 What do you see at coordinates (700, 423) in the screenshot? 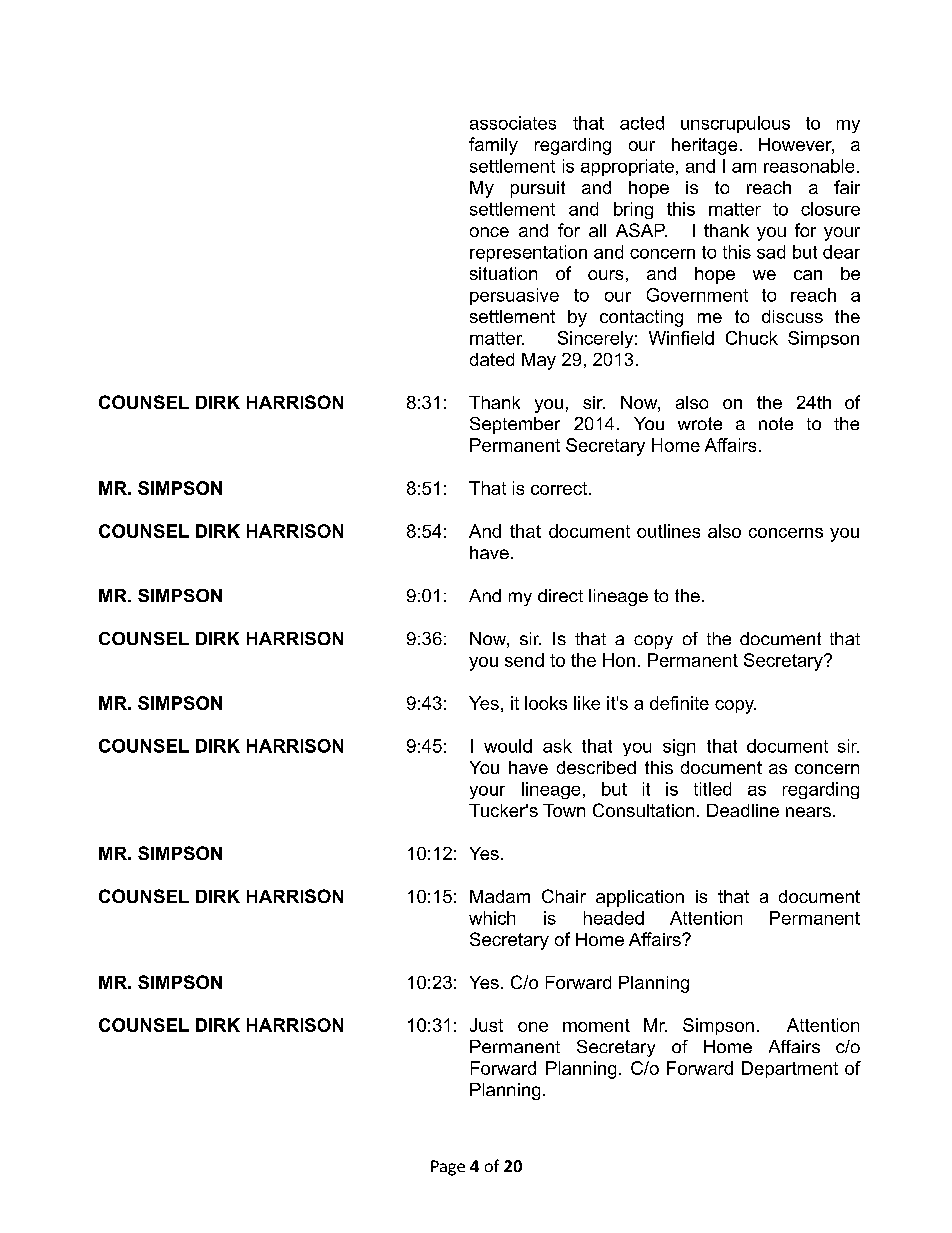
I see `wrote` at bounding box center [700, 423].
